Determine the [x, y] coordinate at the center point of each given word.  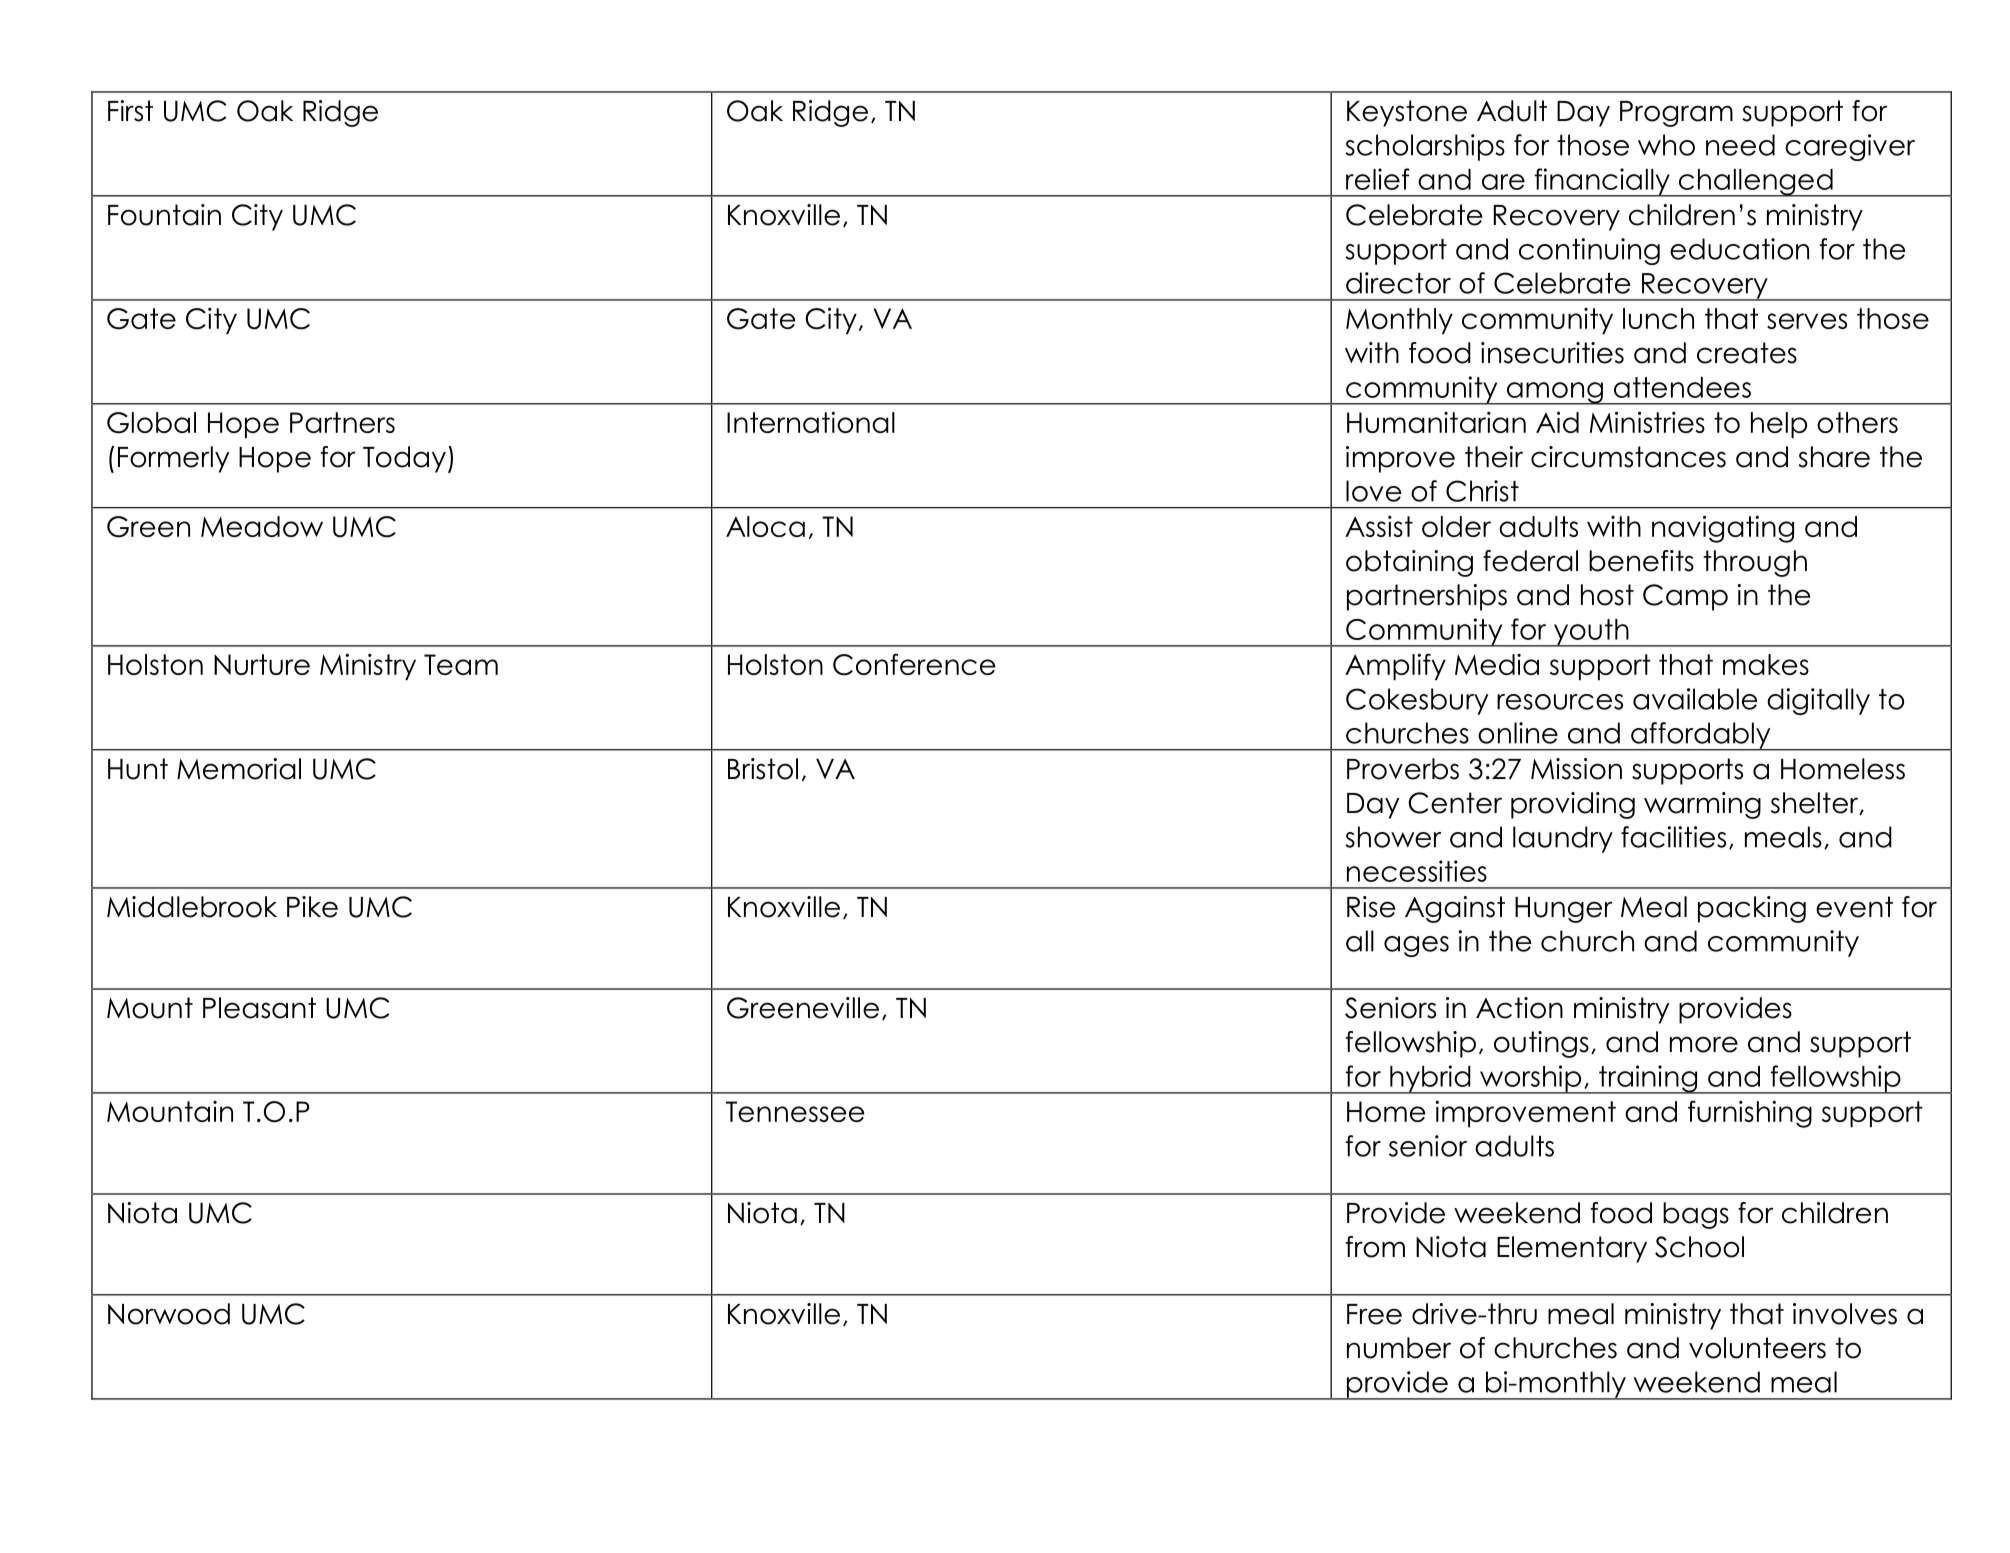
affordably [1701, 736]
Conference [914, 664]
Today [404, 459]
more [1704, 1044]
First [130, 111]
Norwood [169, 1314]
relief [1378, 179]
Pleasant [259, 1008]
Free [1374, 1314]
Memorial [239, 769]
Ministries [1647, 422]
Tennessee [795, 1111]
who [1666, 145]
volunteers [1757, 1348]
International [811, 422]
